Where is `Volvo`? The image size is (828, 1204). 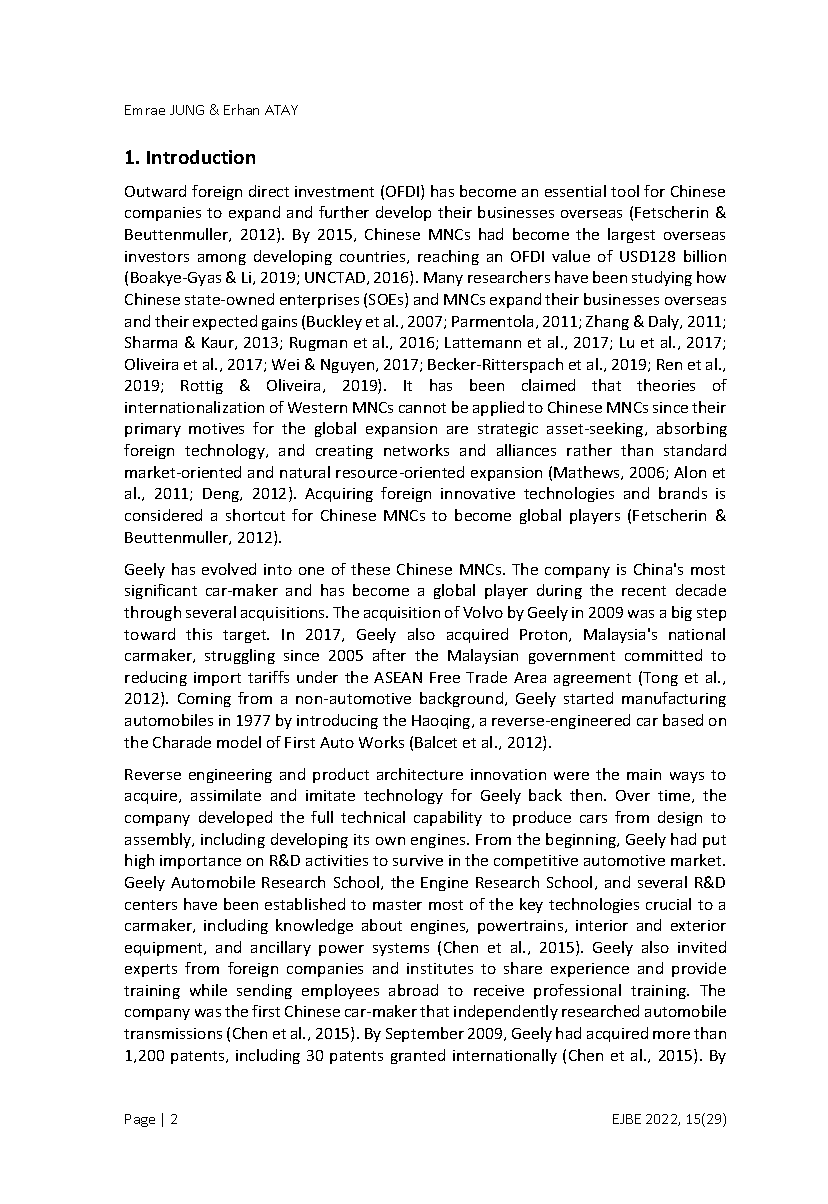 Volvo is located at coordinates (483, 612).
